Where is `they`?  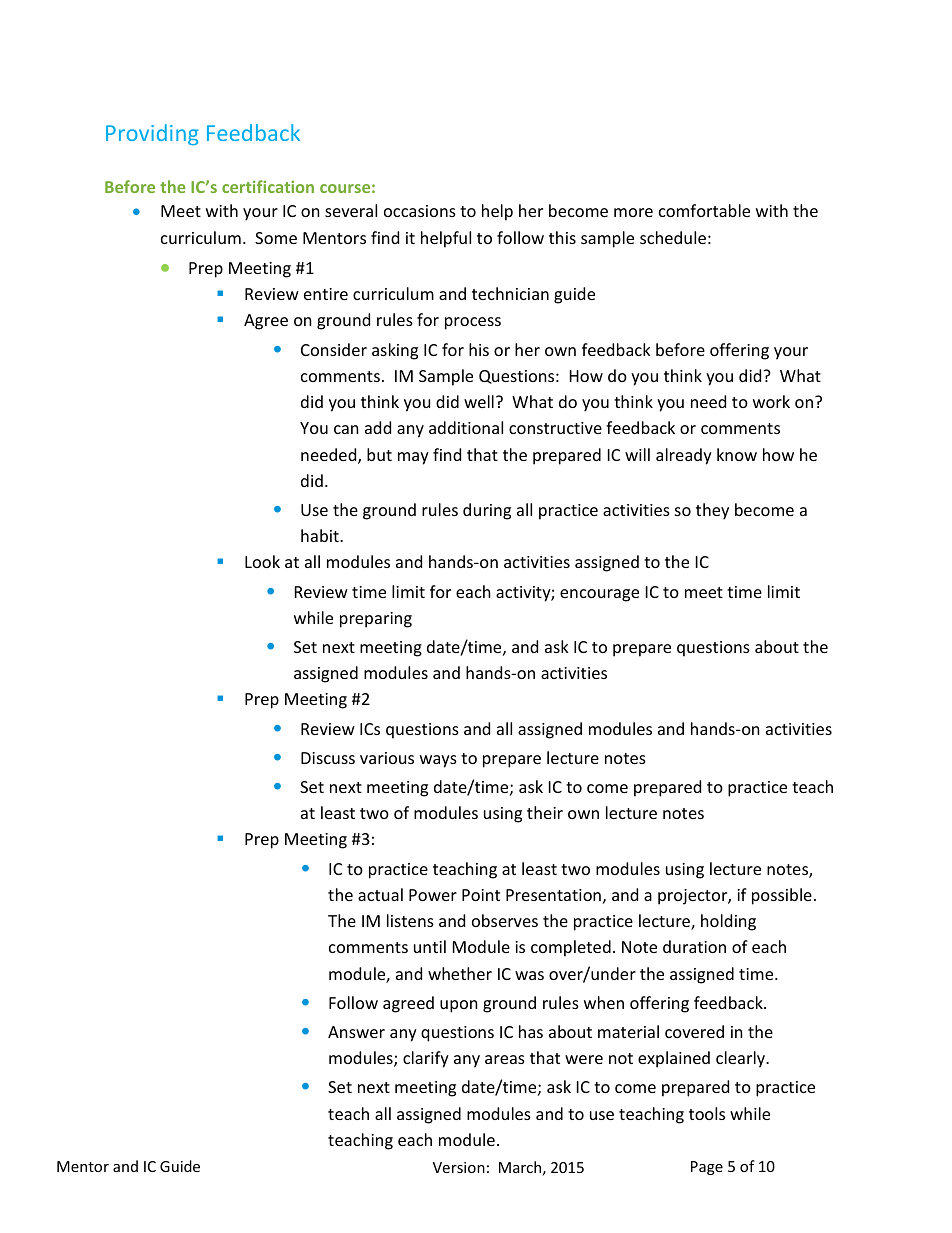
they is located at coordinates (712, 511).
